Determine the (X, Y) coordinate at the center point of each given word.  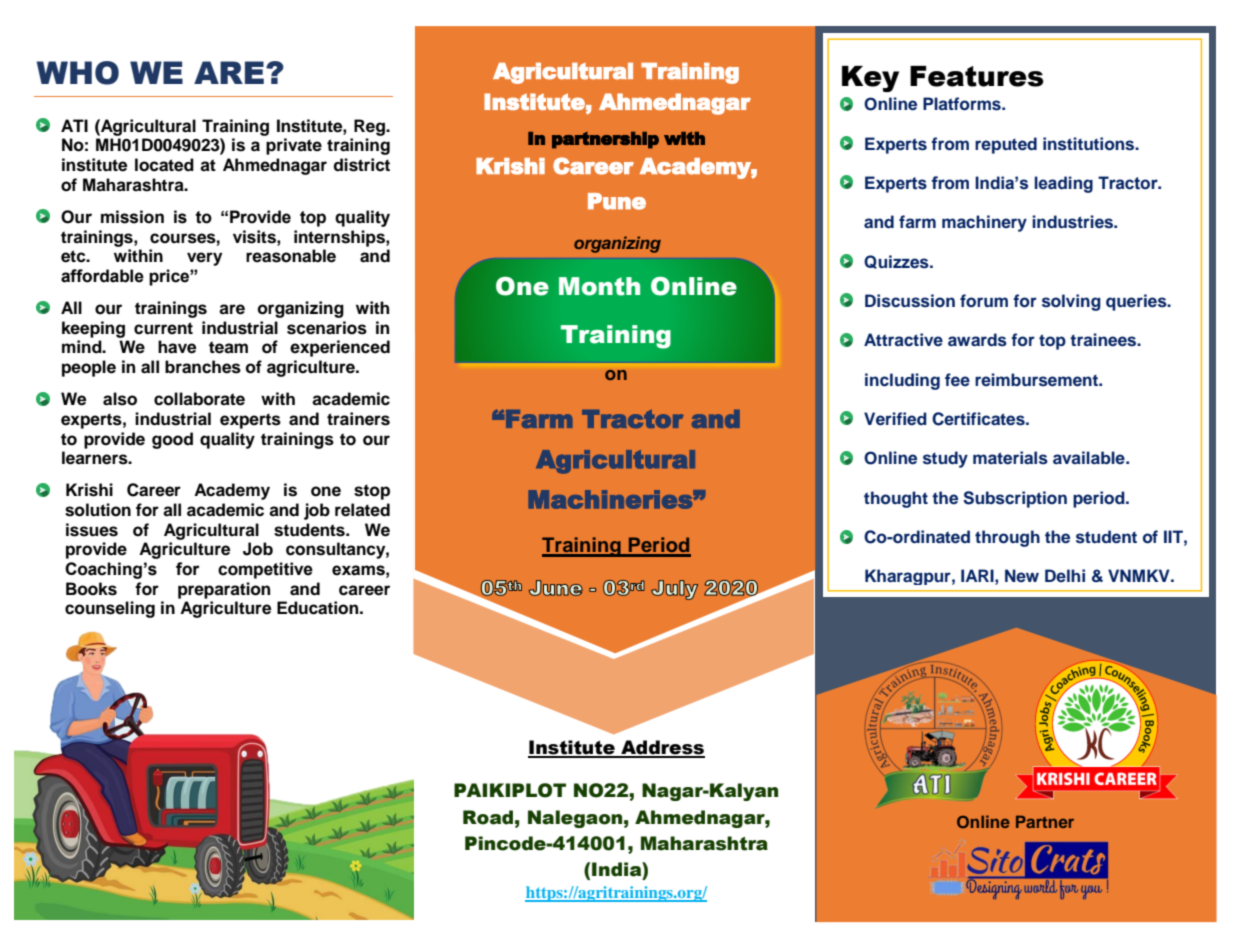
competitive (265, 570)
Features (977, 76)
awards (977, 340)
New (1022, 575)
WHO (77, 73)
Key (870, 79)
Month (599, 286)
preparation (224, 590)
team (228, 347)
